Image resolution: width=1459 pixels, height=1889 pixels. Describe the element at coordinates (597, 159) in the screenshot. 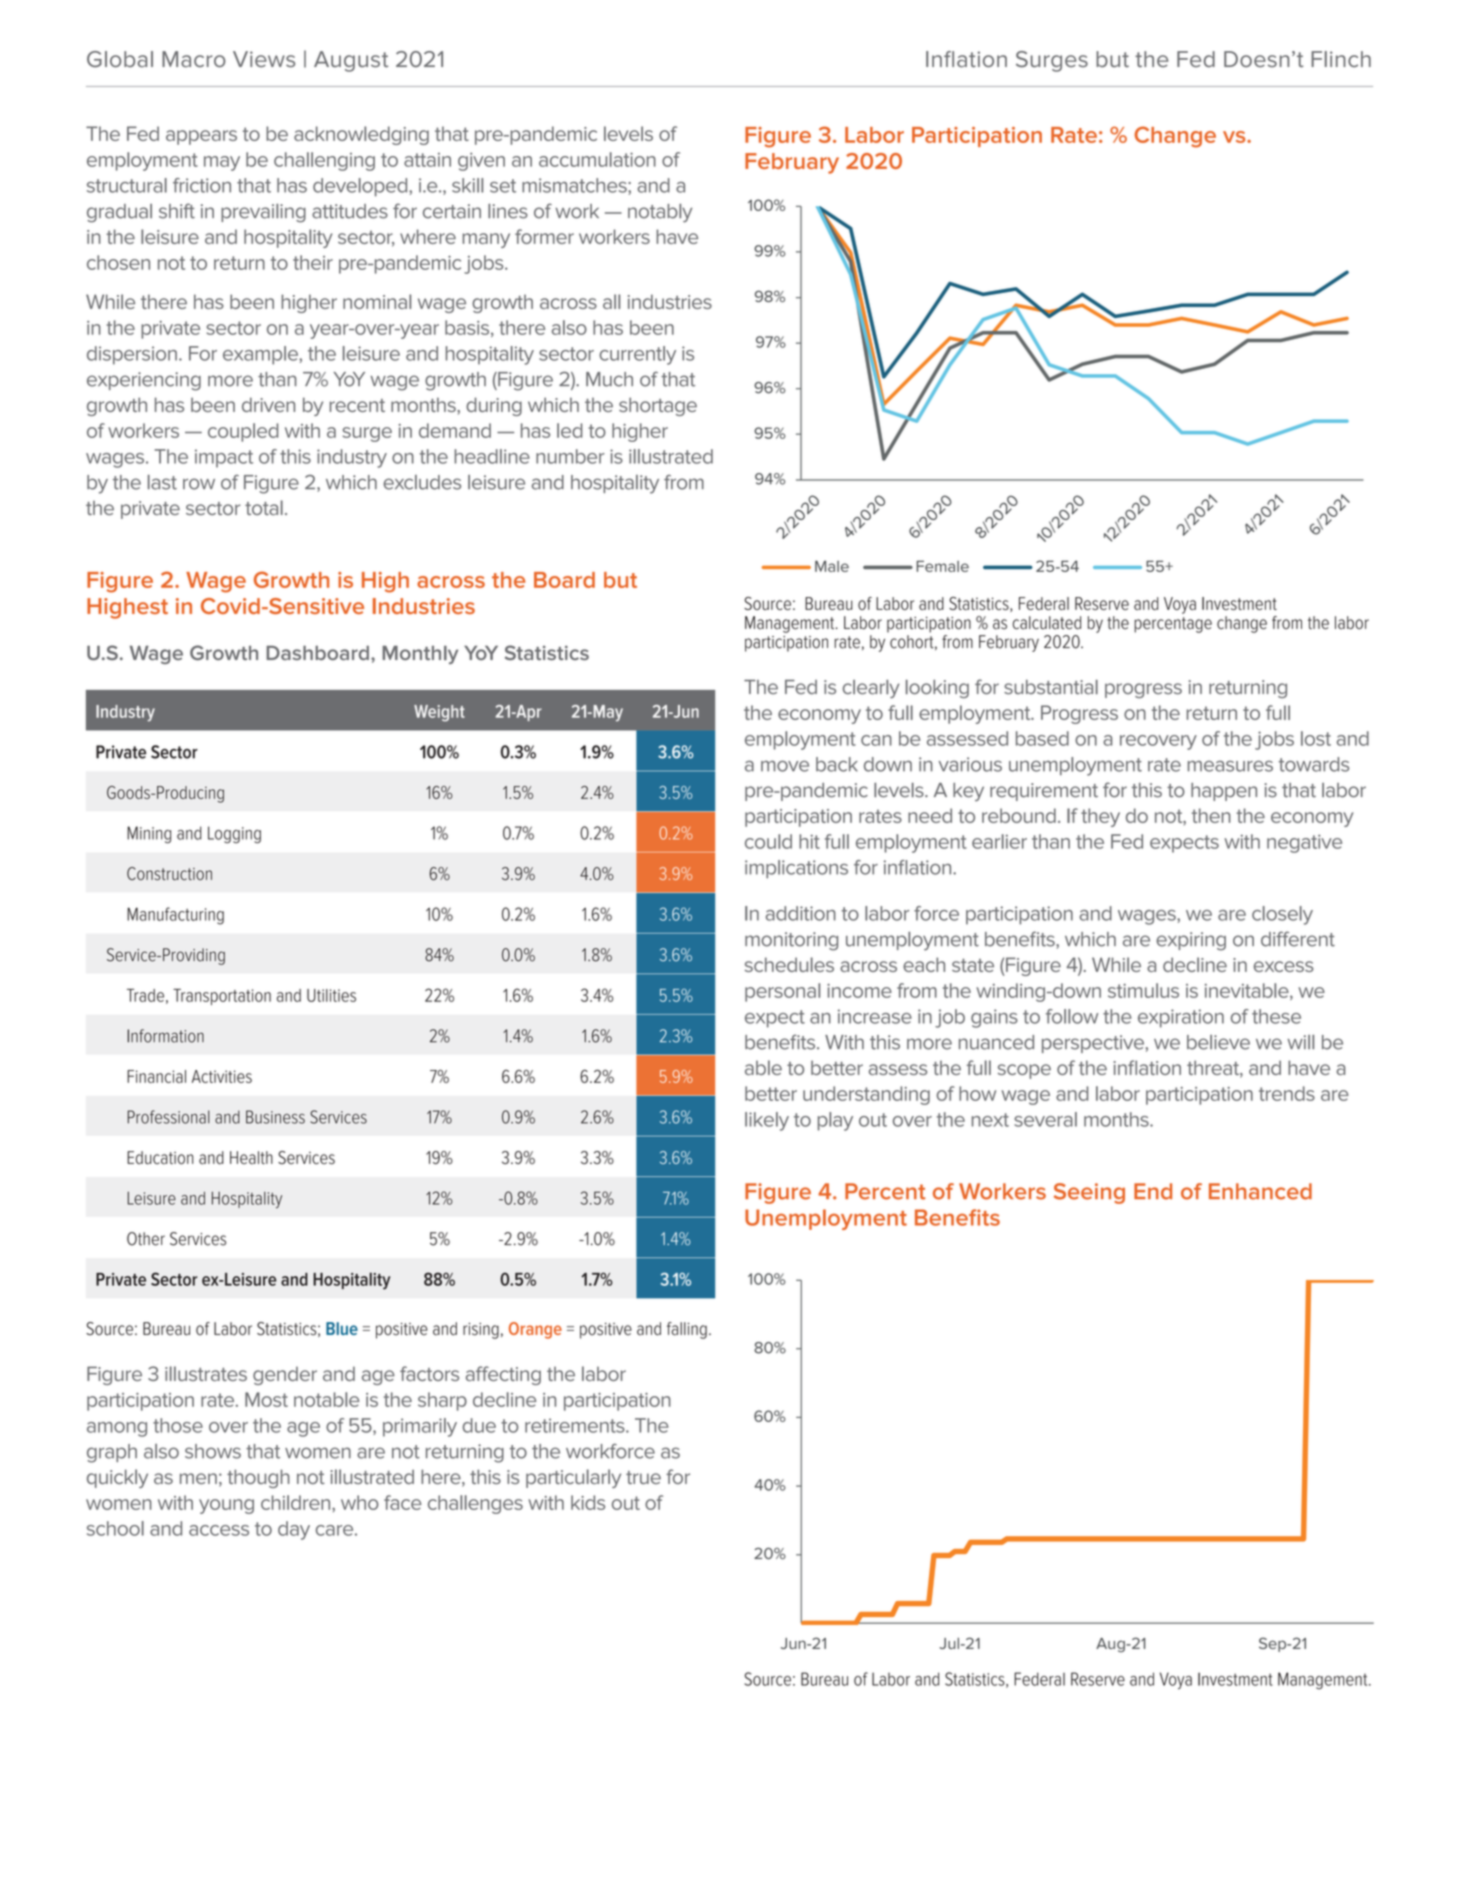

I see `accumulation` at that location.
